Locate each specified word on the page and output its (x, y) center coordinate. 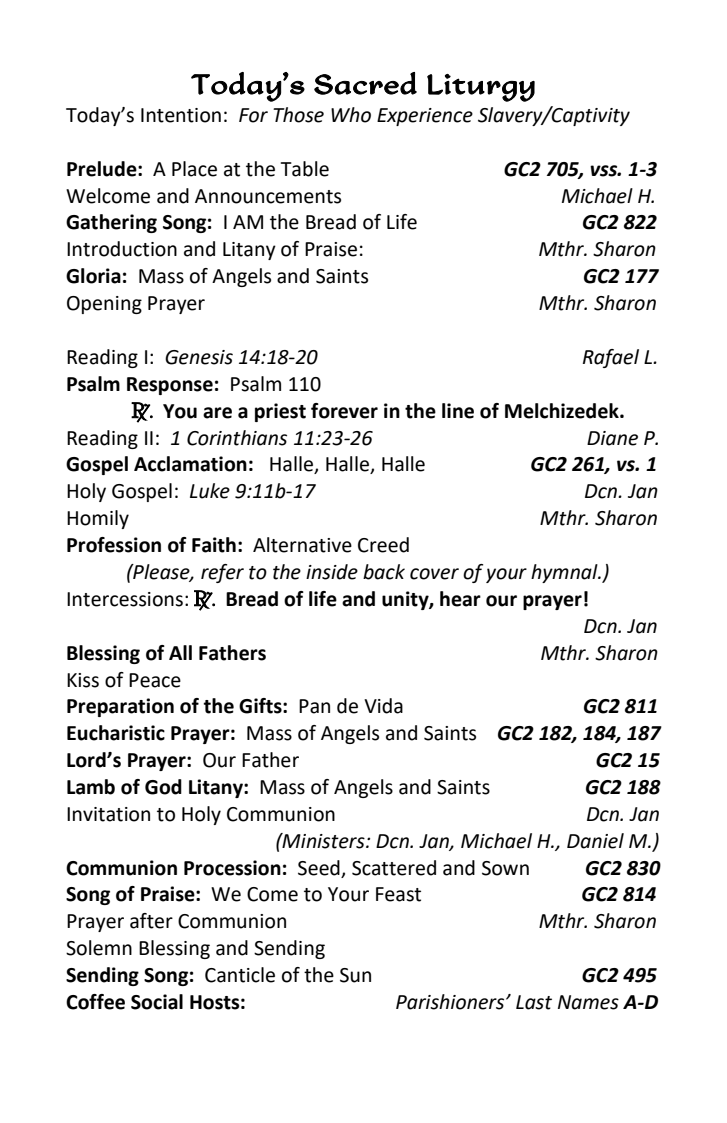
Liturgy (481, 88)
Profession (114, 545)
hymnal (565, 573)
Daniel (595, 841)
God (163, 787)
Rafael (611, 358)
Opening (104, 305)
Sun (355, 975)
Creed (383, 545)
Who (351, 115)
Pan (314, 706)
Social (157, 1002)
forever (344, 411)
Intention (181, 115)
